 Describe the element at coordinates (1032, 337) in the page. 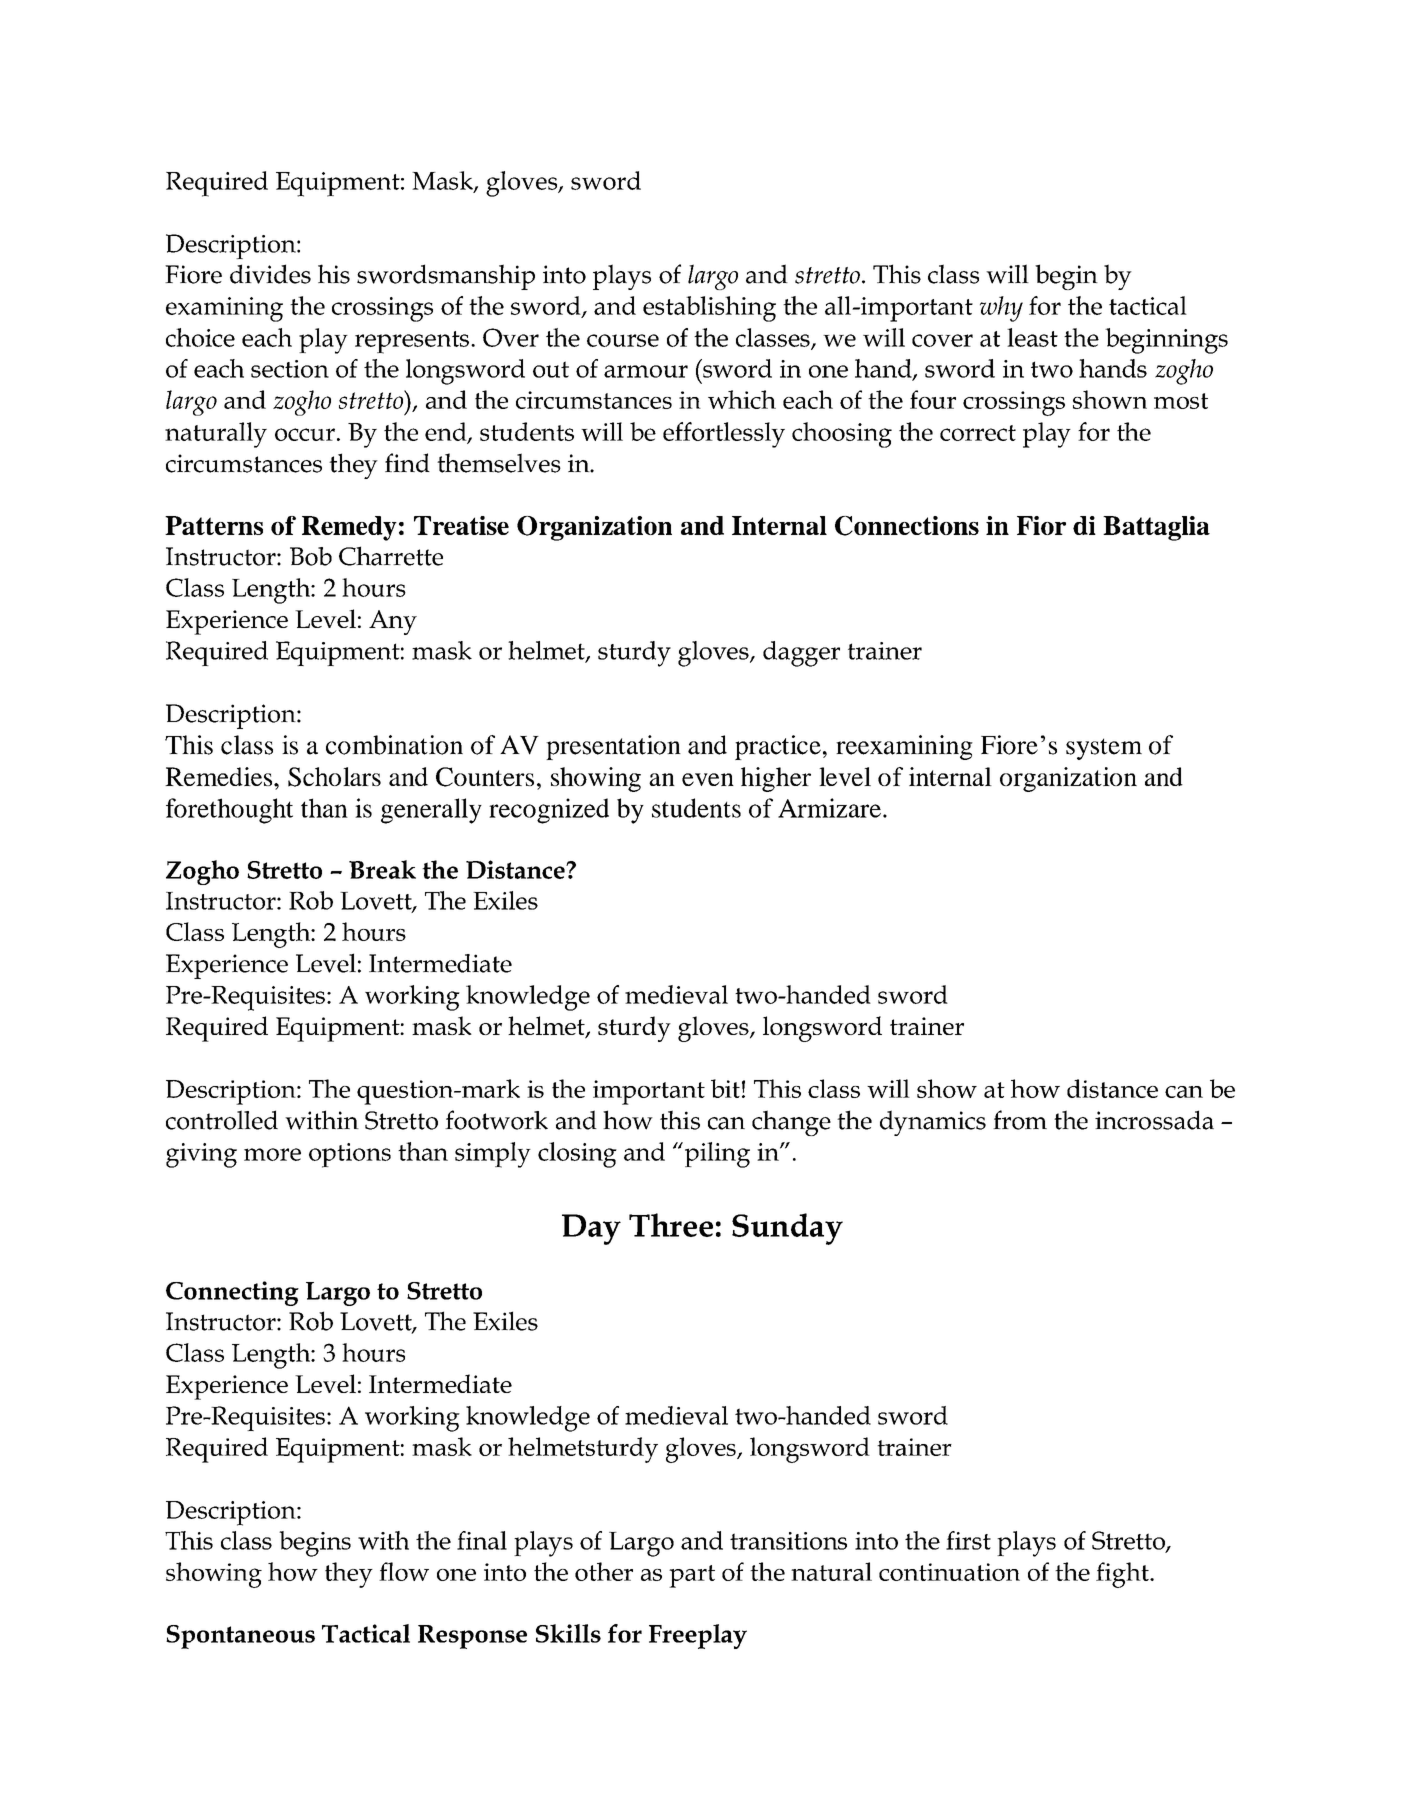

I see `least` at that location.
